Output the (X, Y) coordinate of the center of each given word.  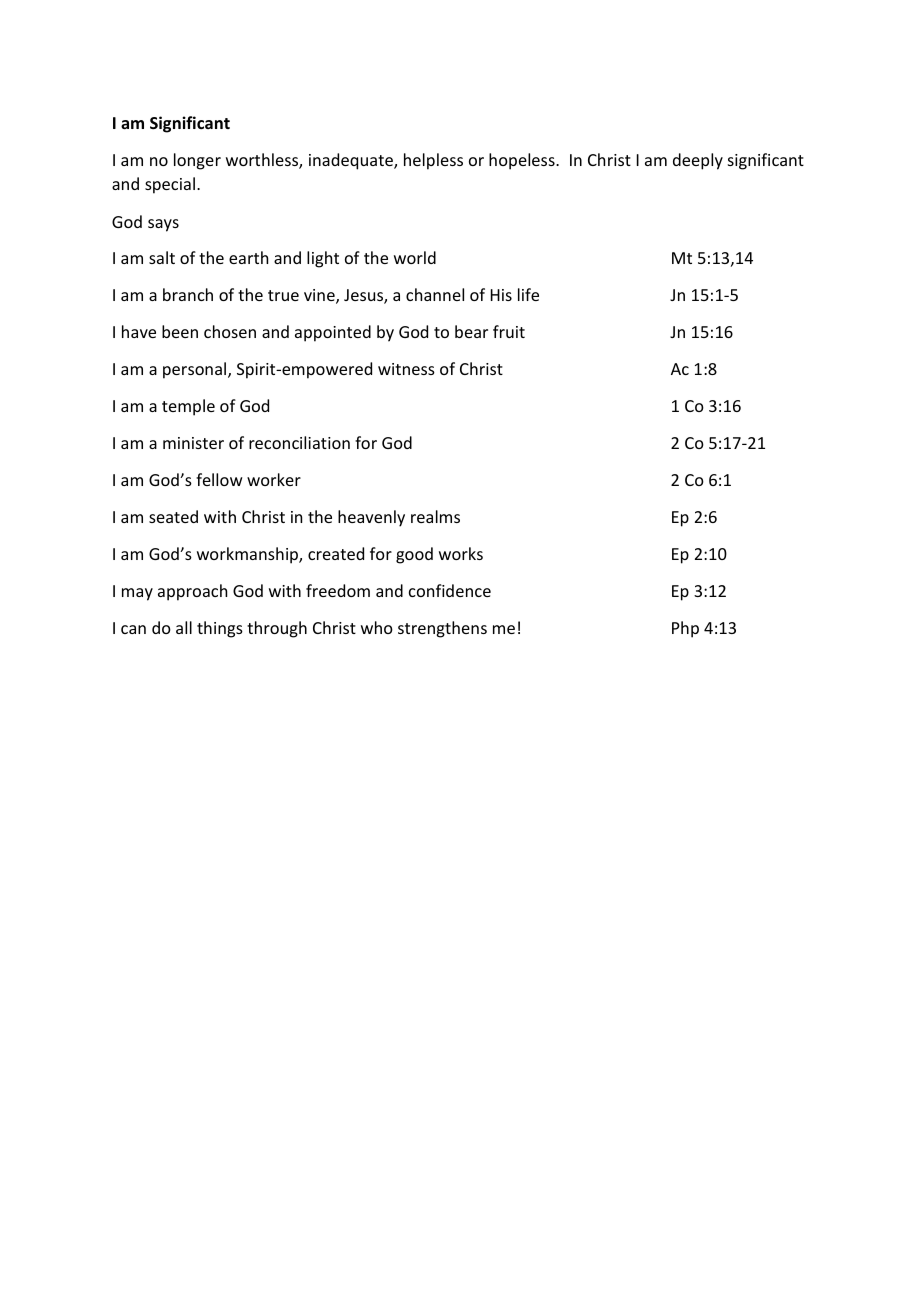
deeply (698, 161)
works (461, 553)
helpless (433, 161)
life (528, 294)
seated (173, 516)
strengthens (442, 629)
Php (685, 629)
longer (197, 161)
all (184, 627)
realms (435, 516)
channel (435, 294)
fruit (509, 331)
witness (406, 369)
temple (188, 407)
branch (188, 294)
